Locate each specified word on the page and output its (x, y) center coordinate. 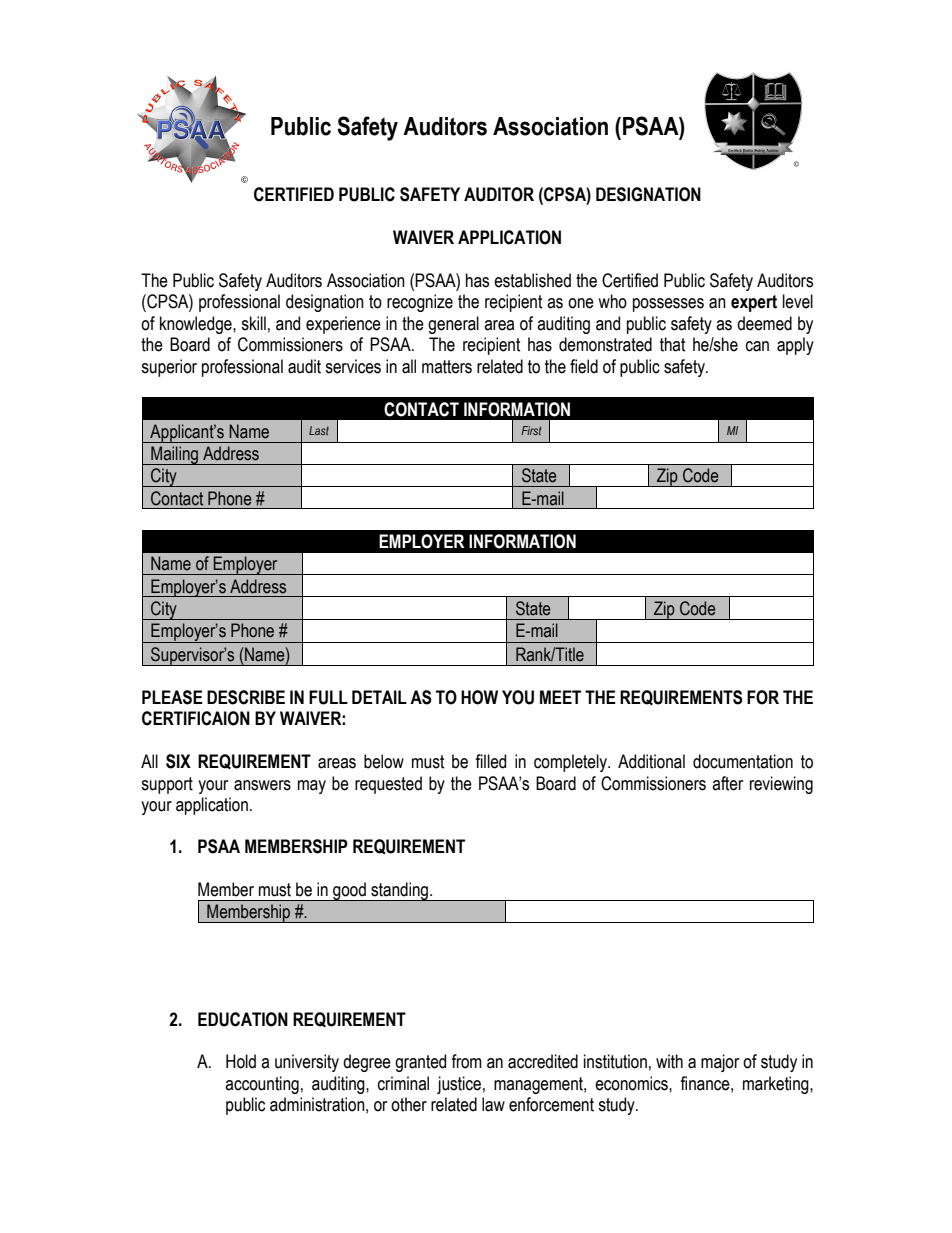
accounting (262, 1085)
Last (319, 430)
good (349, 891)
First (531, 430)
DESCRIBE (246, 697)
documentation (743, 761)
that (673, 344)
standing (400, 891)
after (727, 783)
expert (754, 303)
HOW (479, 697)
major (720, 1063)
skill (253, 323)
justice (459, 1085)
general (453, 325)
